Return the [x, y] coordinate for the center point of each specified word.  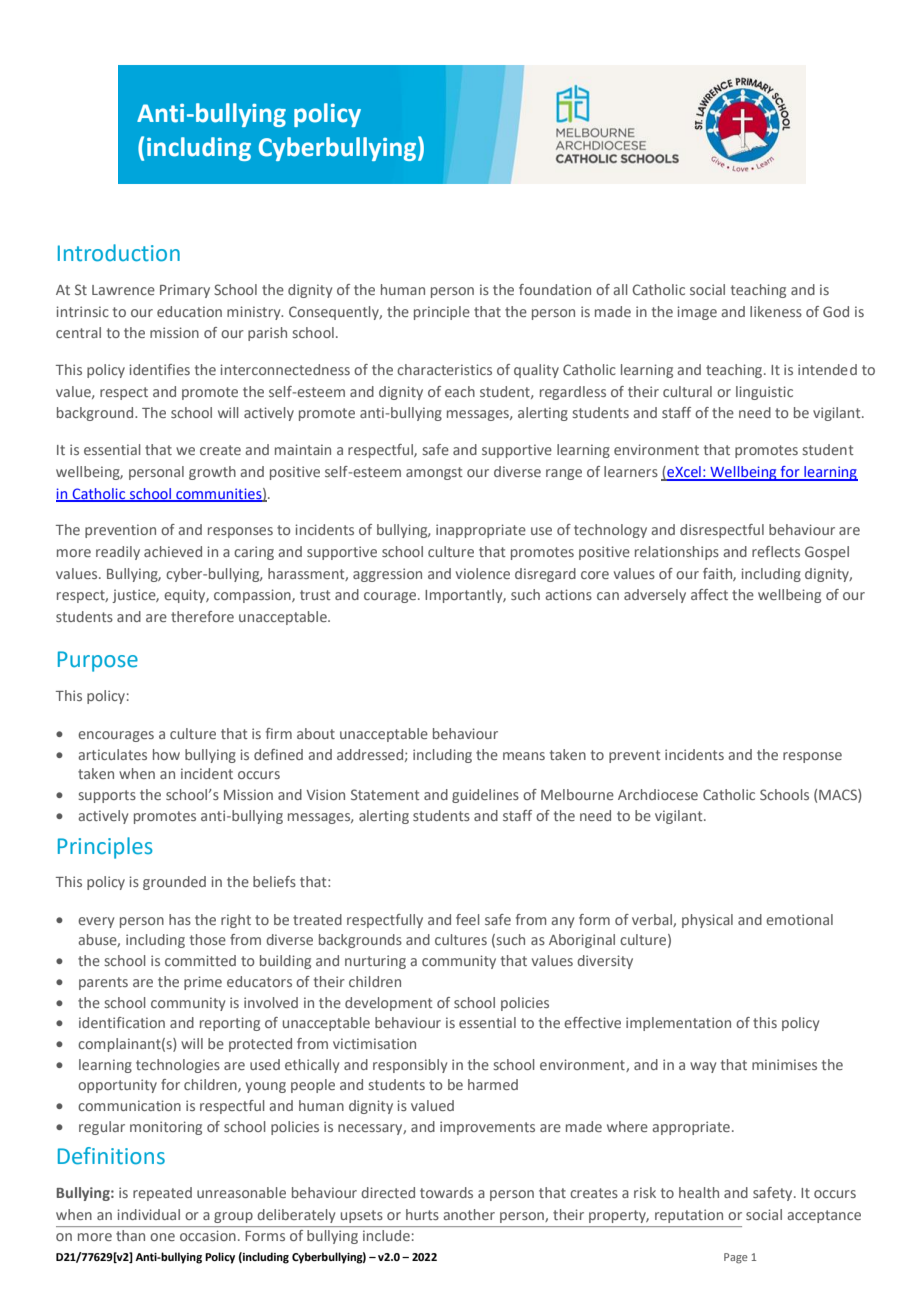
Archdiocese [658, 794]
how [166, 754]
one [162, 1237]
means [524, 756]
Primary [185, 291]
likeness [776, 311]
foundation [555, 289]
